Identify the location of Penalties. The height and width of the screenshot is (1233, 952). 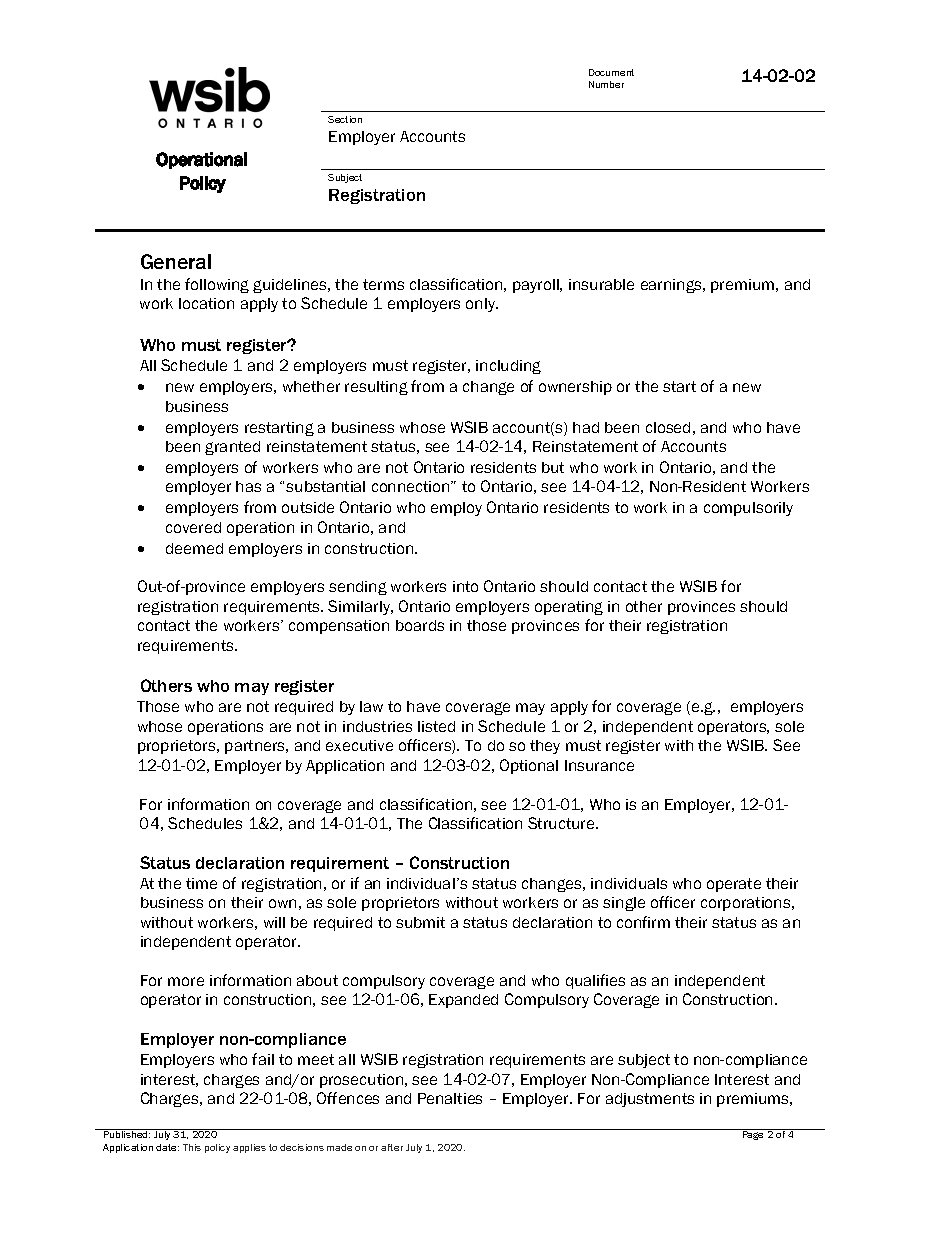
(450, 1098).
